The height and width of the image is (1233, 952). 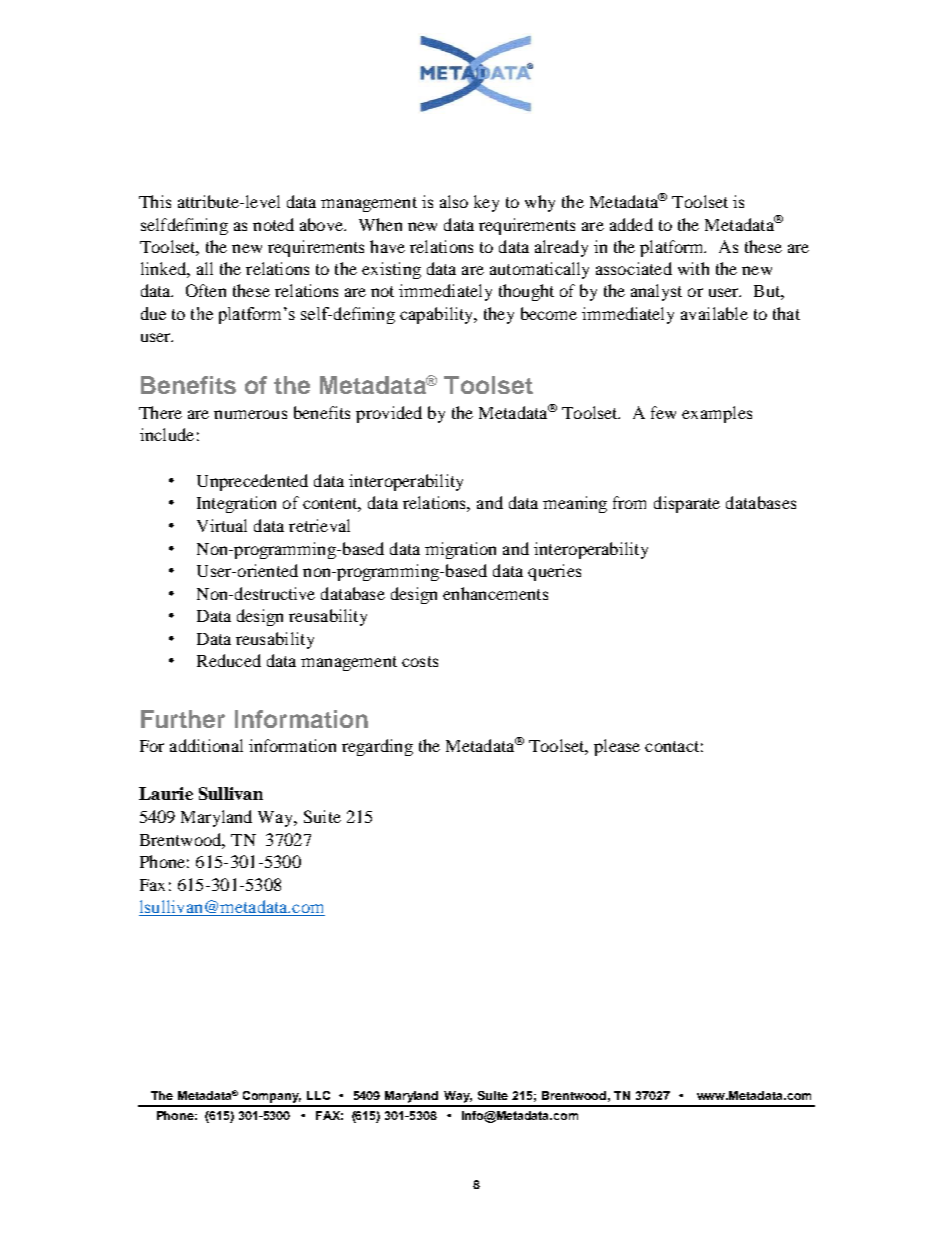 I want to click on noted, so click(x=273, y=224).
